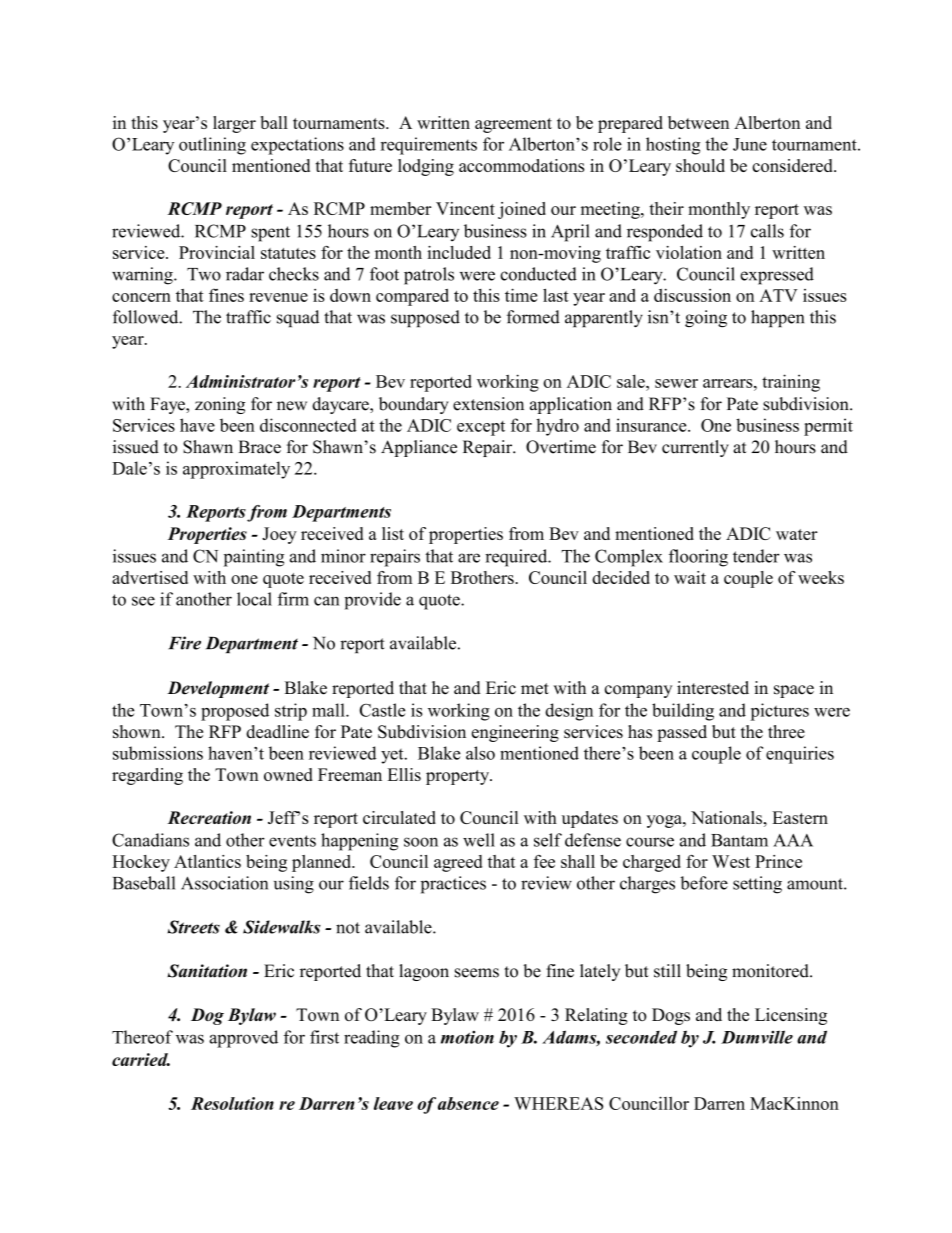 Image resolution: width=952 pixels, height=1233 pixels. I want to click on enquiries, so click(800, 755).
